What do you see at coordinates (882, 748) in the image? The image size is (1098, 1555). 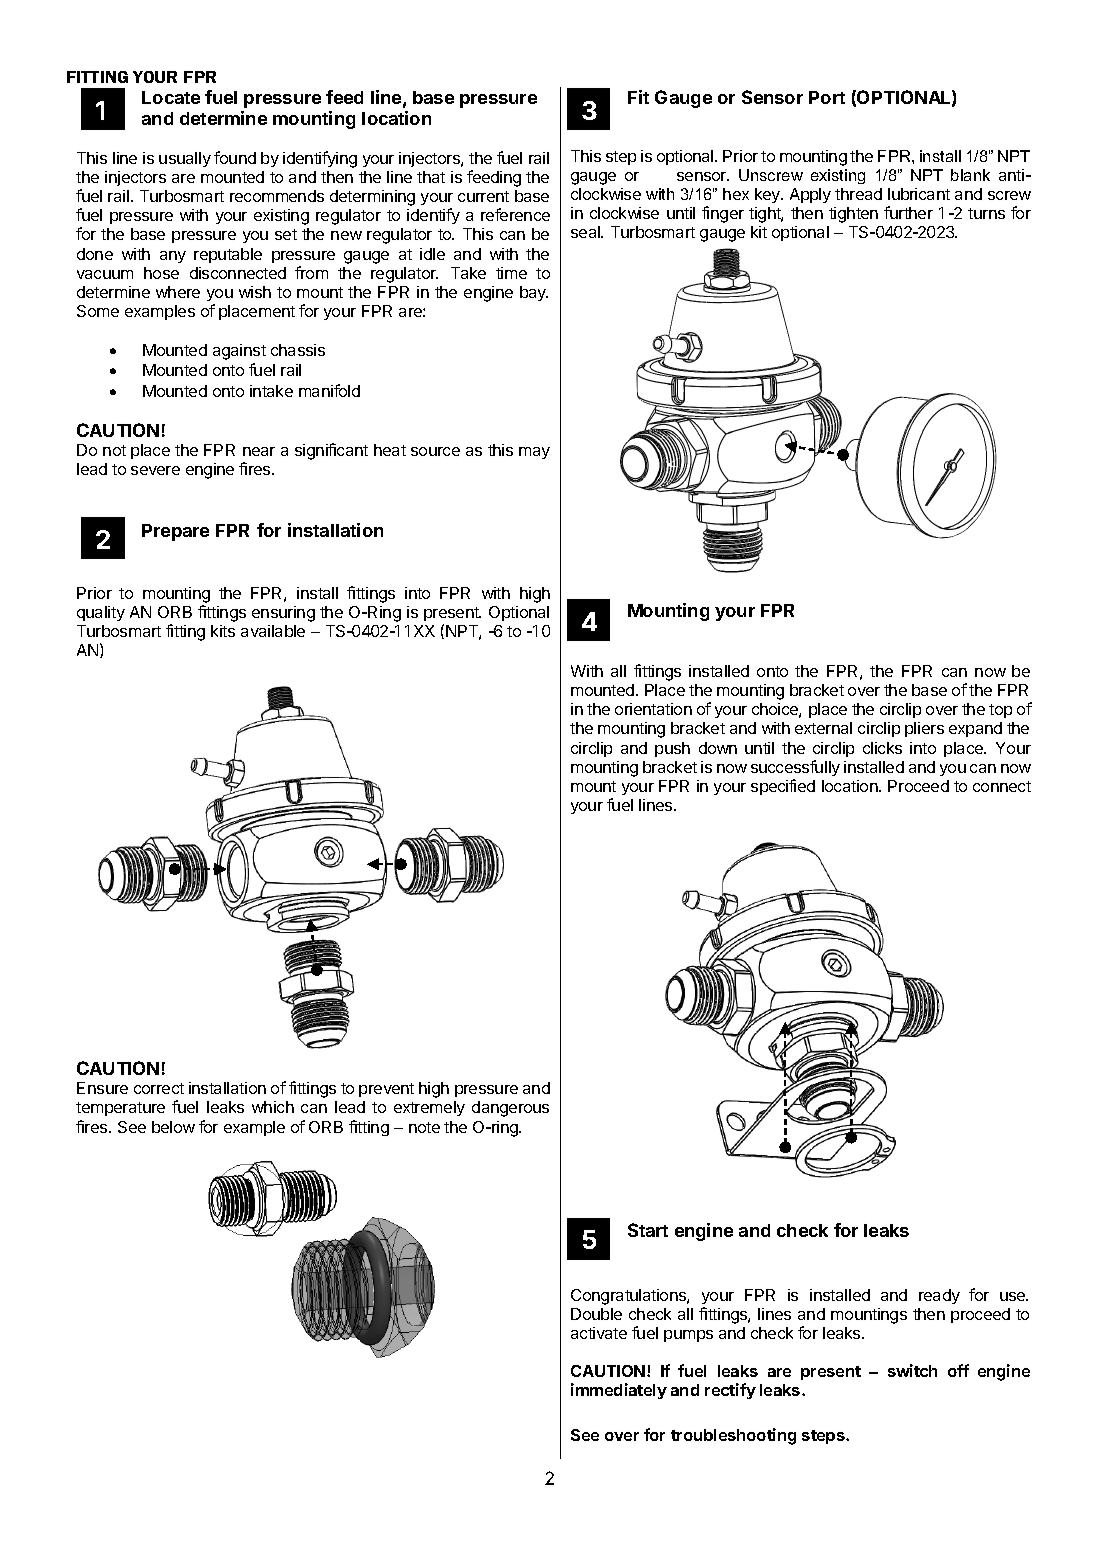 I see `clicks` at bounding box center [882, 748].
